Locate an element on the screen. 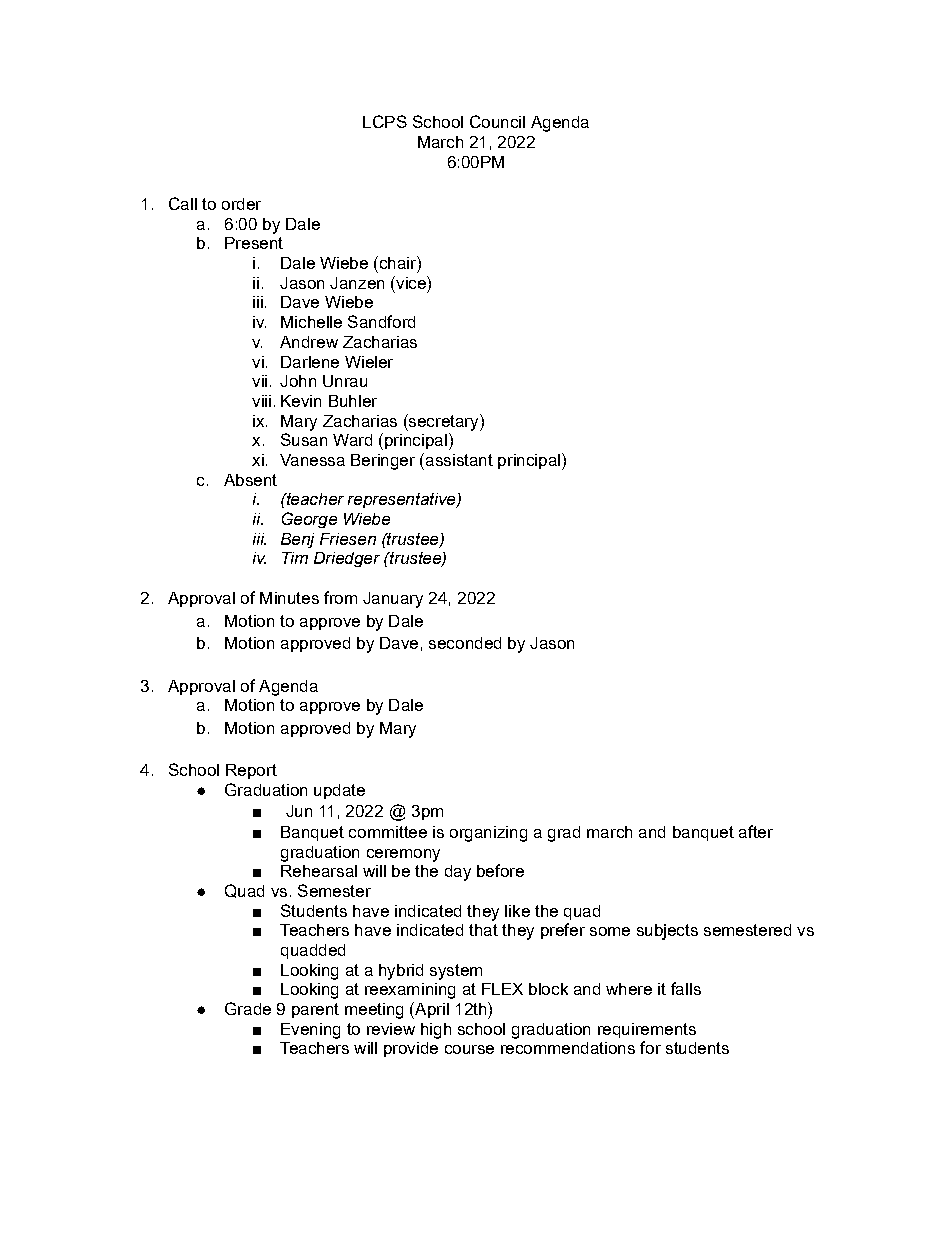 The height and width of the screenshot is (1233, 952). course is located at coordinates (469, 1049).
